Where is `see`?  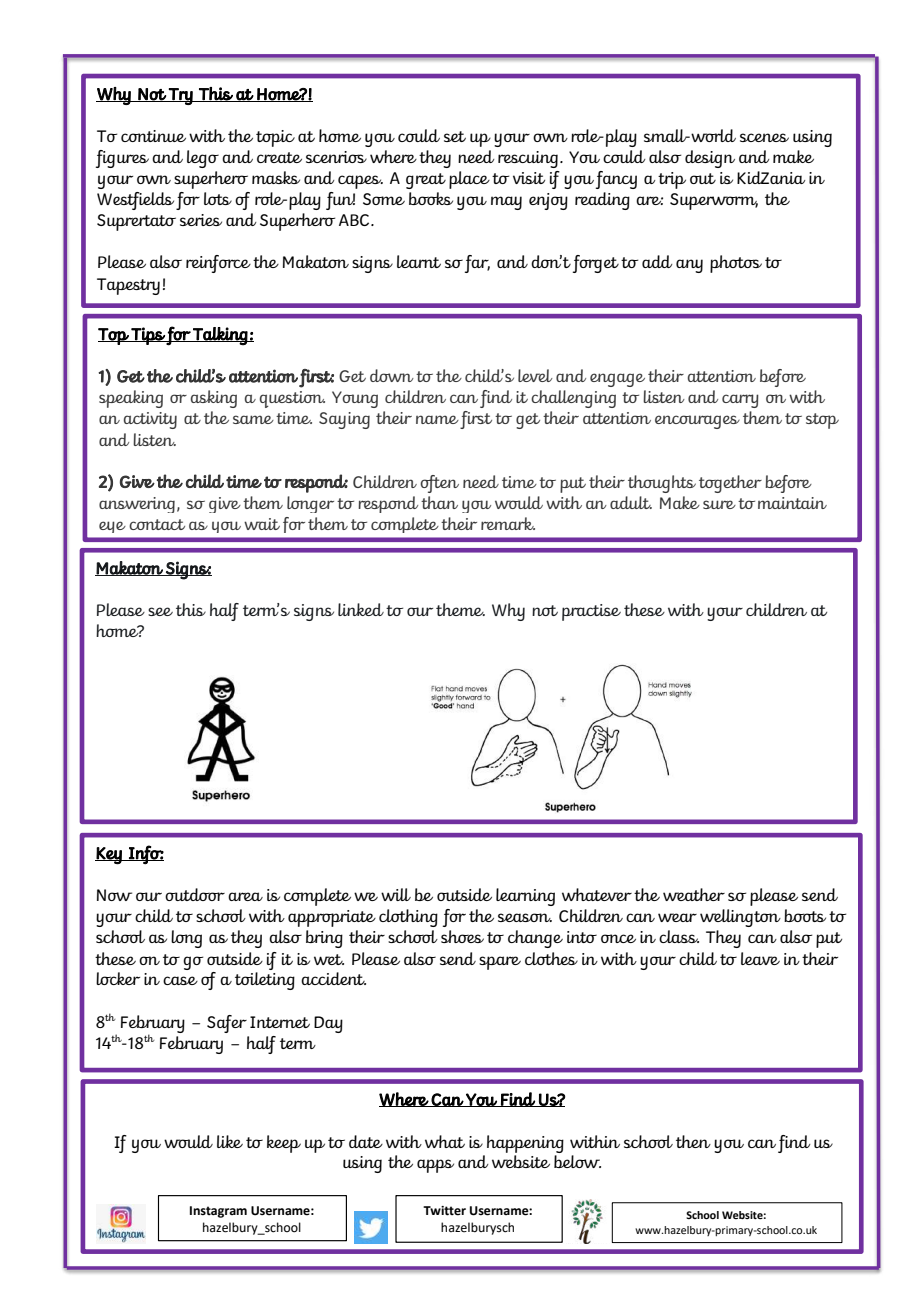 see is located at coordinates (160, 611).
